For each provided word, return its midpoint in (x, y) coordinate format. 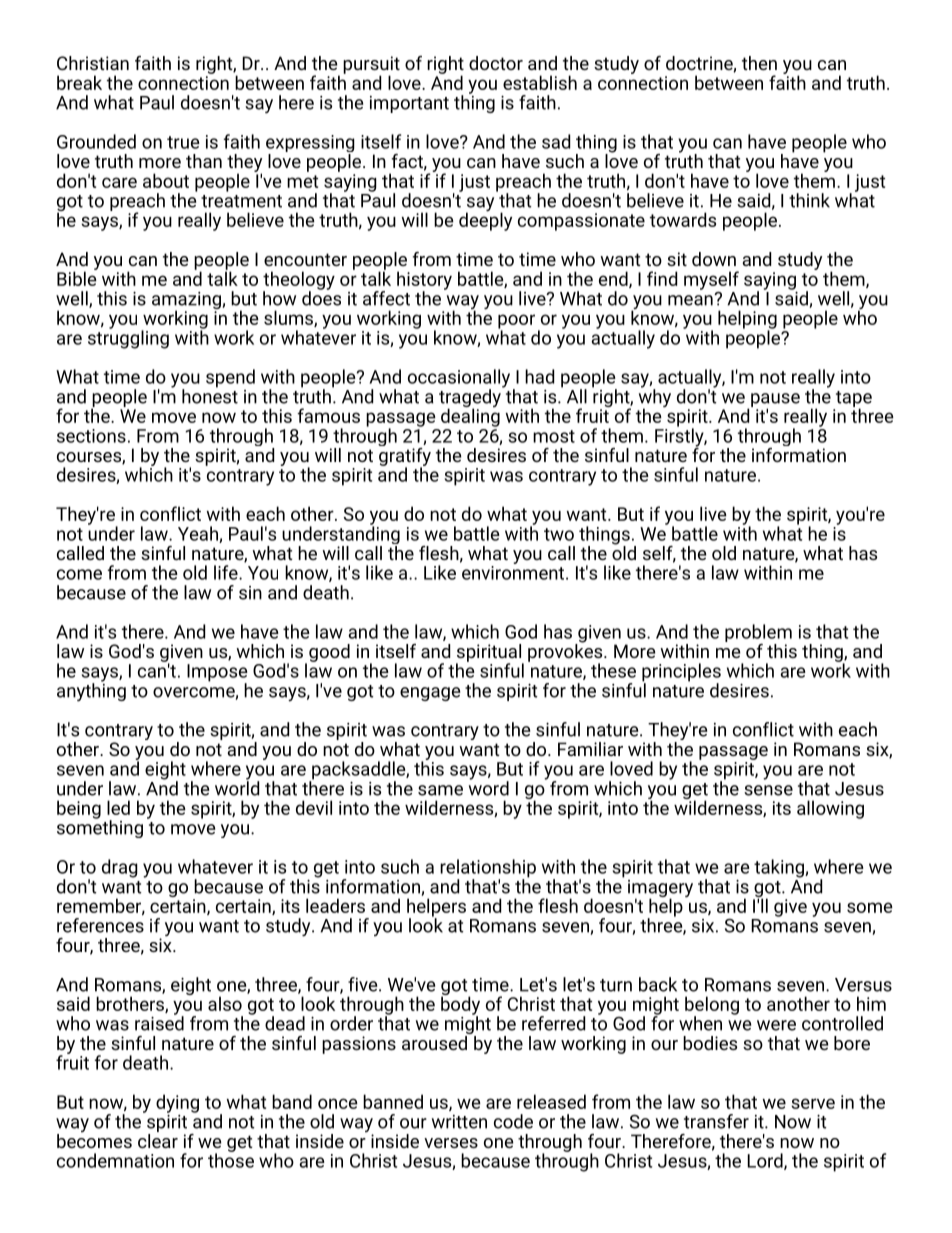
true (183, 142)
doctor (496, 63)
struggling (128, 338)
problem (758, 634)
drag (120, 868)
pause (775, 401)
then (759, 63)
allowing (830, 809)
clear (158, 1139)
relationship (488, 869)
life (227, 572)
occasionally (459, 379)
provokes (566, 652)
